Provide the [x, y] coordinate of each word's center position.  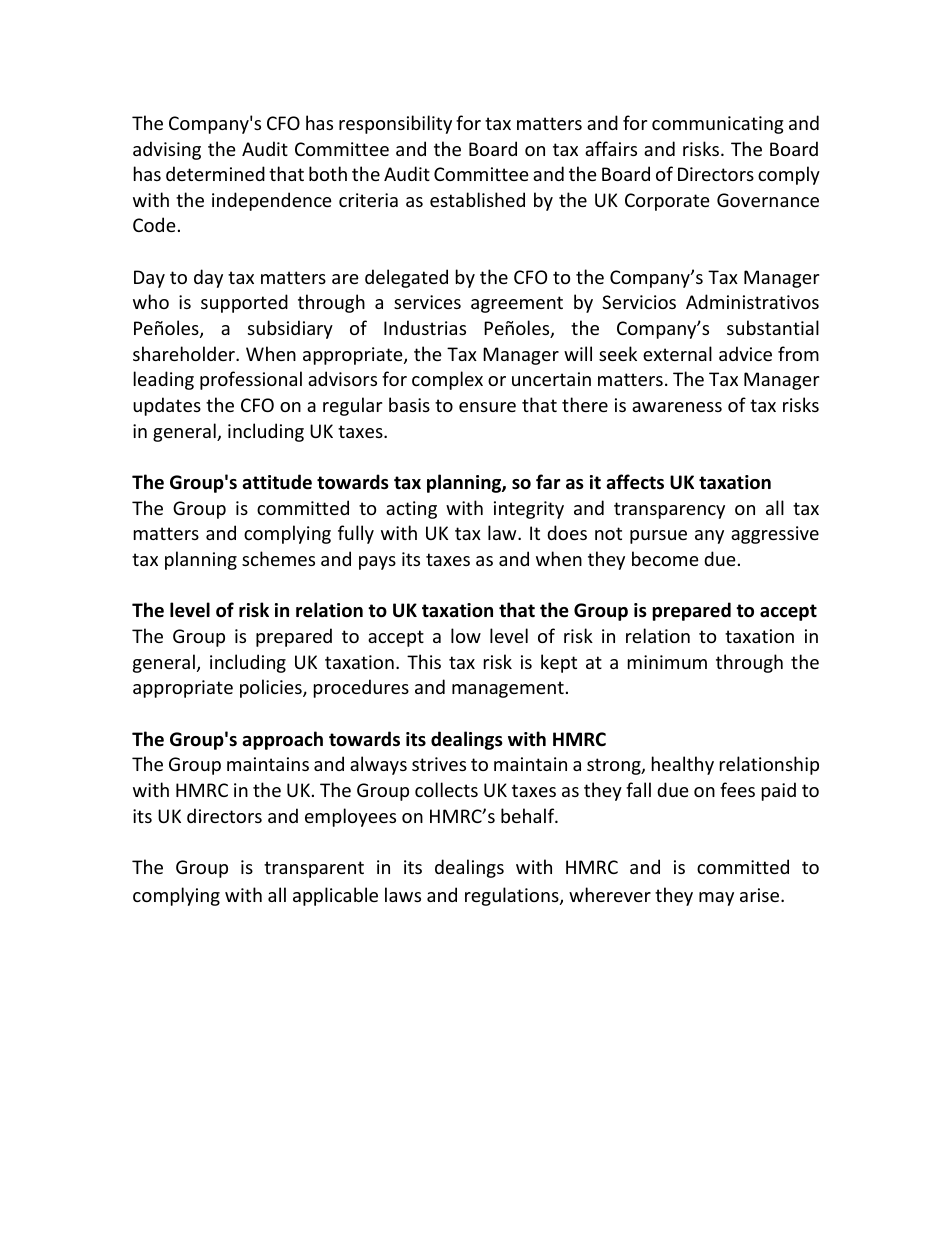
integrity [529, 510]
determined [215, 173]
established [477, 199]
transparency [669, 510]
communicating [718, 125]
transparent [314, 869]
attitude [277, 482]
